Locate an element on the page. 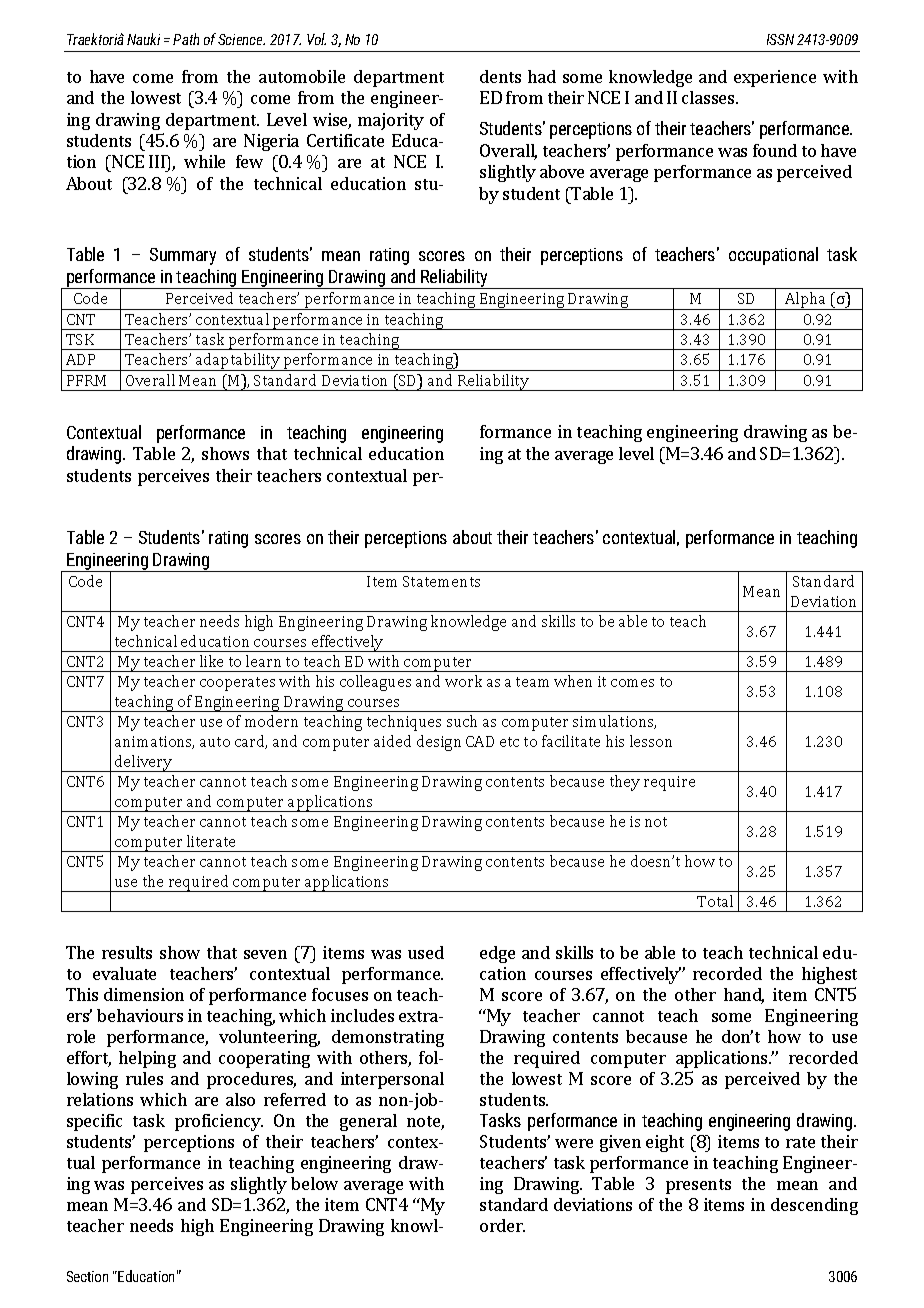 Image resolution: width=924 pixels, height=1308 pixels. work is located at coordinates (463, 681).
